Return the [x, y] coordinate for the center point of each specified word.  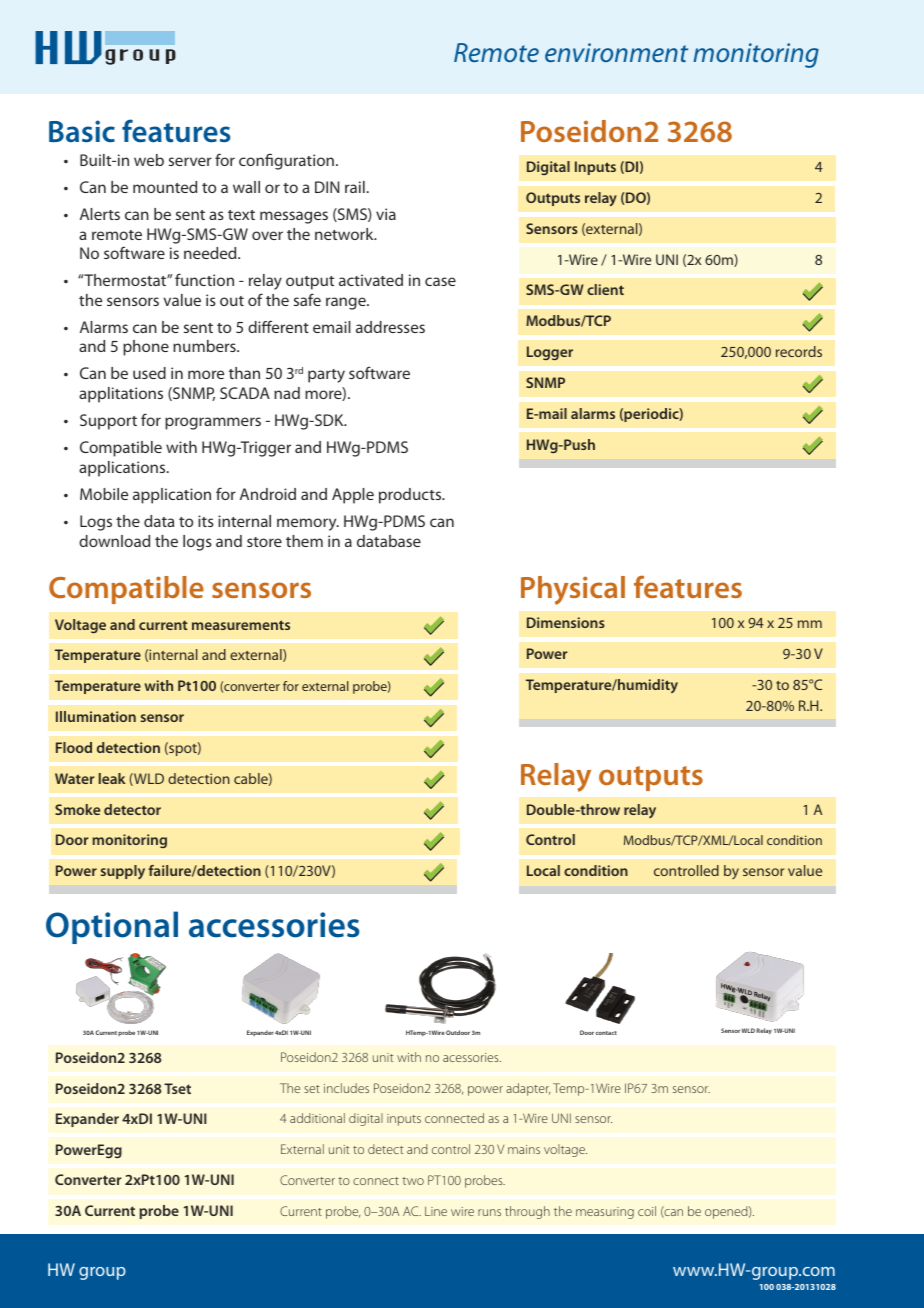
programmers [213, 423]
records [799, 351]
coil [647, 1211]
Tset [177, 1088]
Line [436, 1211]
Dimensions [566, 622]
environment [616, 52]
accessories [274, 925]
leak [112, 778]
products [411, 496]
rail [355, 187]
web [149, 160]
